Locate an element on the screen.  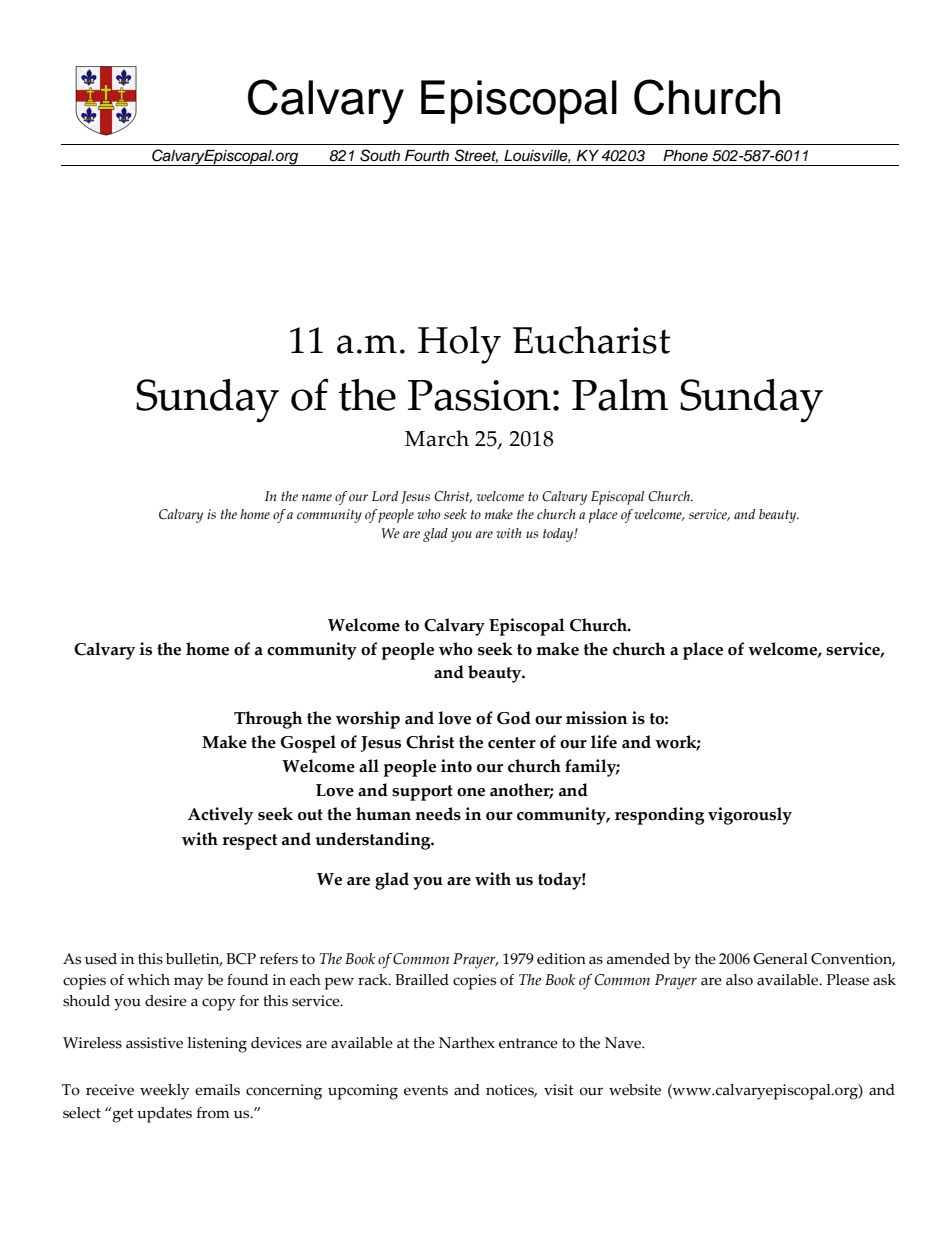
South is located at coordinates (380, 155).
